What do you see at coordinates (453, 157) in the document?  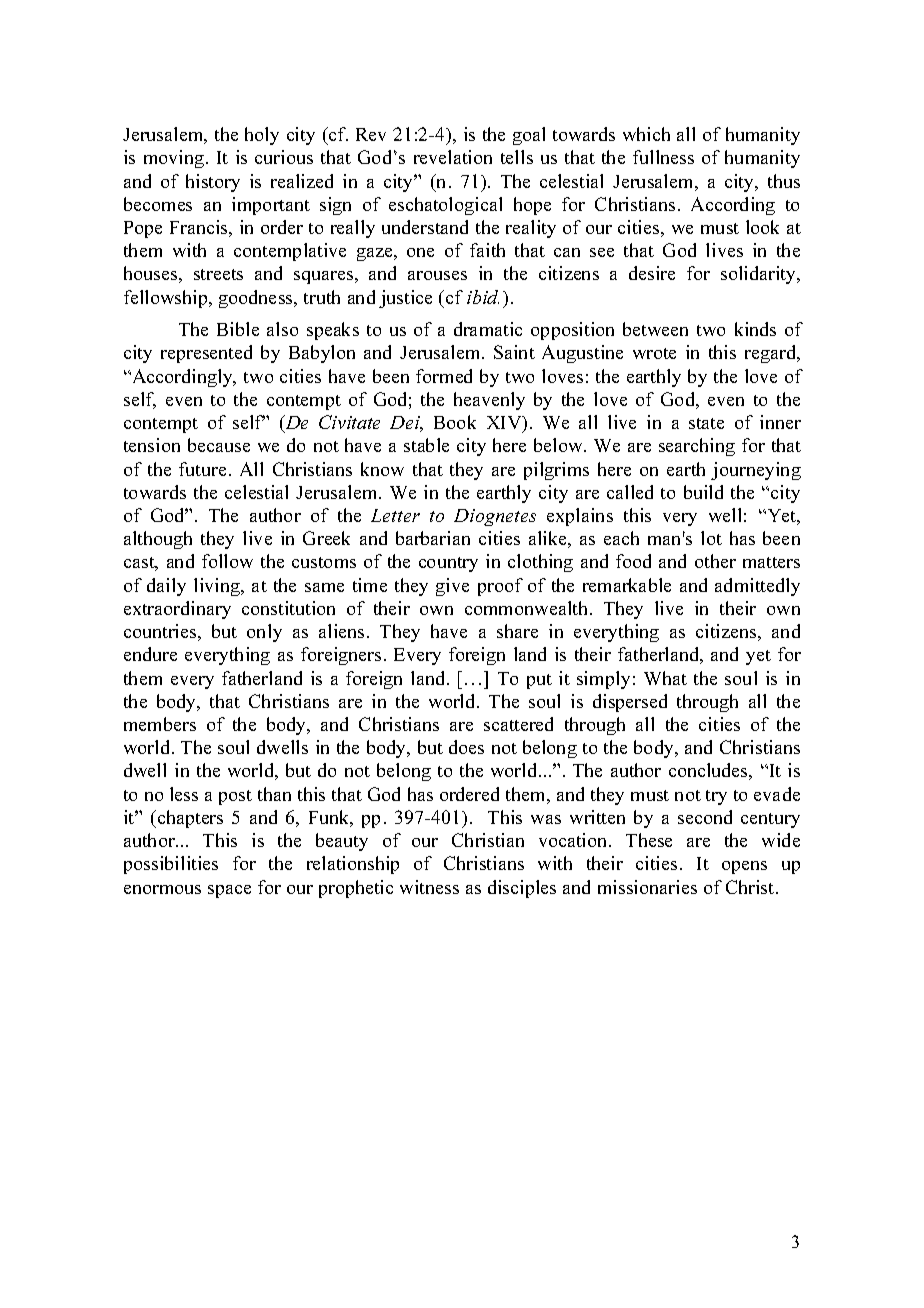 I see `revelation` at bounding box center [453, 157].
